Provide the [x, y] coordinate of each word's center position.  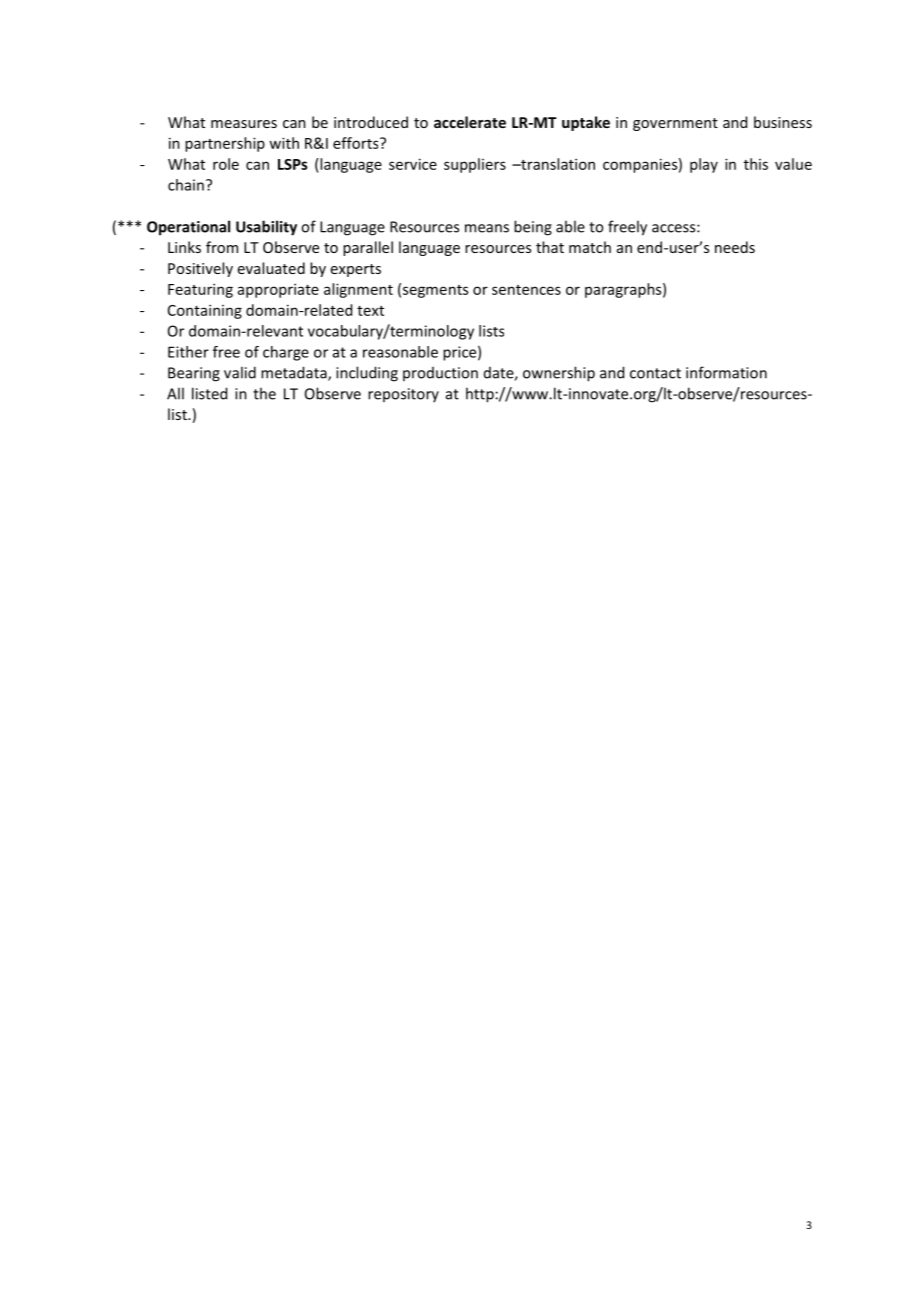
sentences [526, 290]
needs [735, 247]
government [675, 124]
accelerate [470, 122]
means [487, 228]
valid [240, 372]
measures [244, 124]
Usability [266, 228]
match [590, 247]
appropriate [278, 290]
